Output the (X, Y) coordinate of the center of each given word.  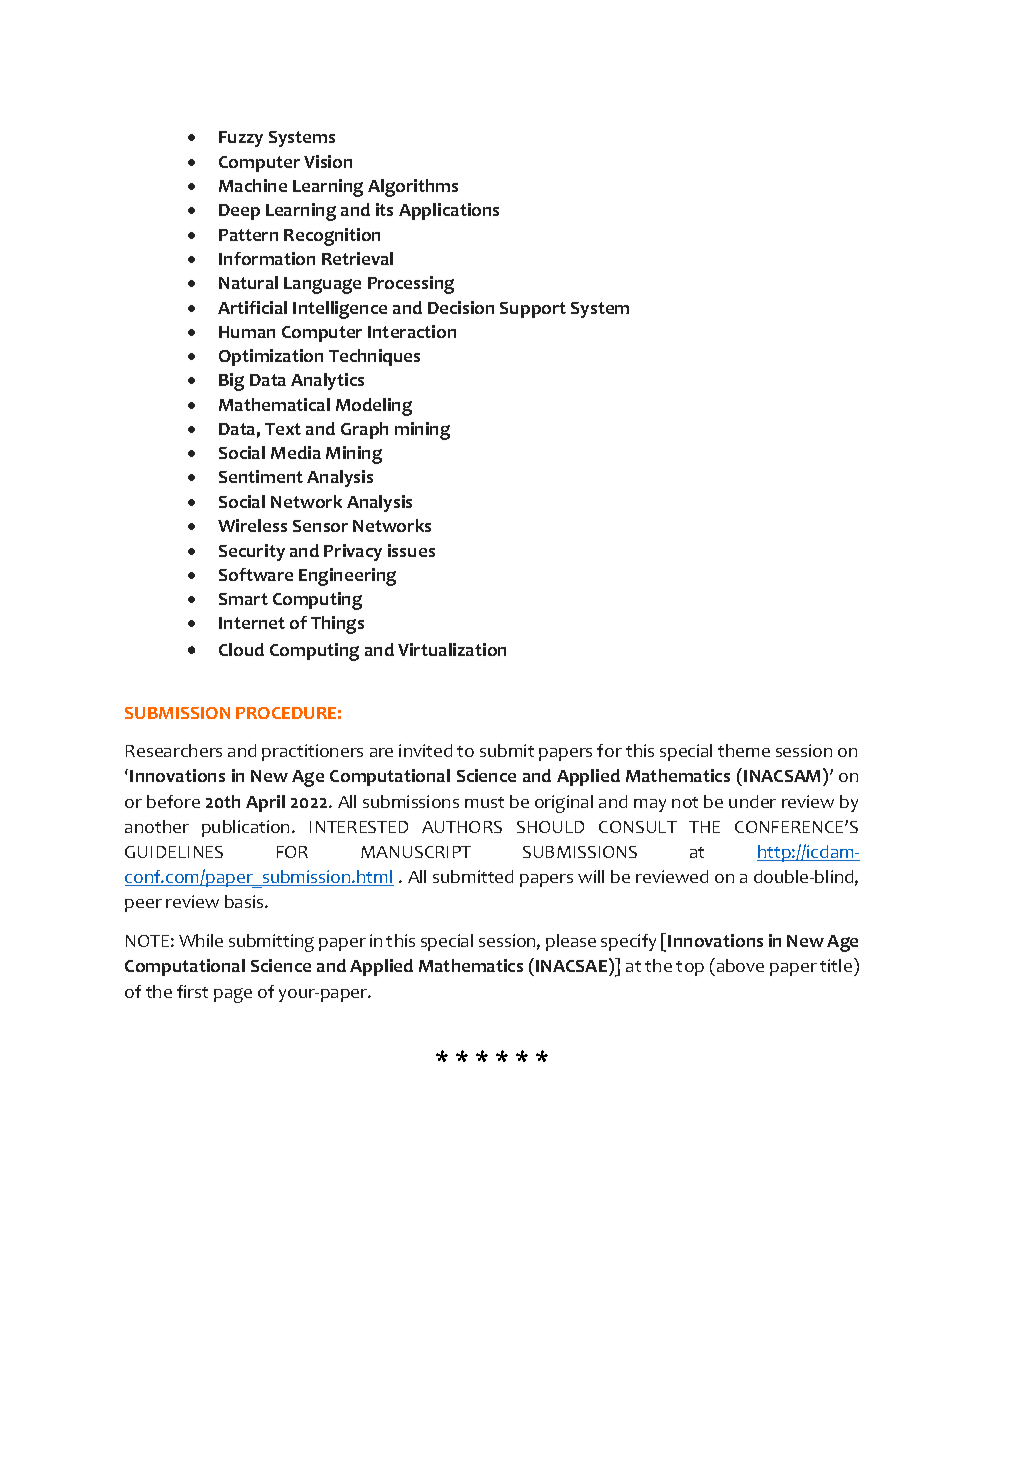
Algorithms (413, 188)
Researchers (174, 750)
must (484, 802)
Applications (449, 211)
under (752, 801)
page (233, 995)
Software (256, 574)
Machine (253, 185)
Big (231, 382)
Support (533, 310)
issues (411, 550)
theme (744, 750)
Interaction (412, 331)
